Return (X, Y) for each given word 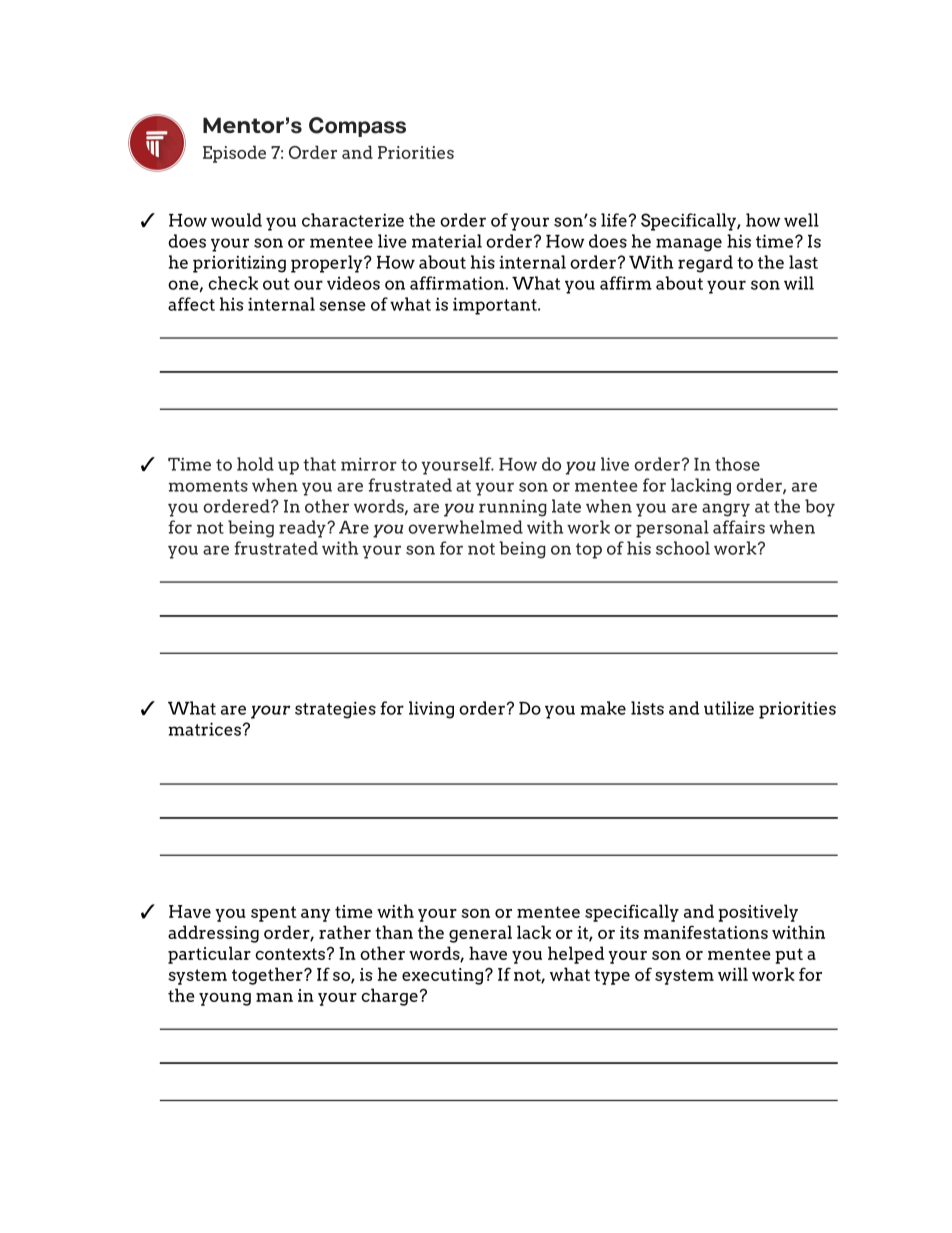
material (447, 241)
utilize (729, 708)
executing (444, 976)
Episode (234, 154)
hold (255, 464)
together (268, 976)
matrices (205, 729)
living (431, 710)
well (801, 220)
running (513, 508)
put (789, 956)
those (737, 464)
